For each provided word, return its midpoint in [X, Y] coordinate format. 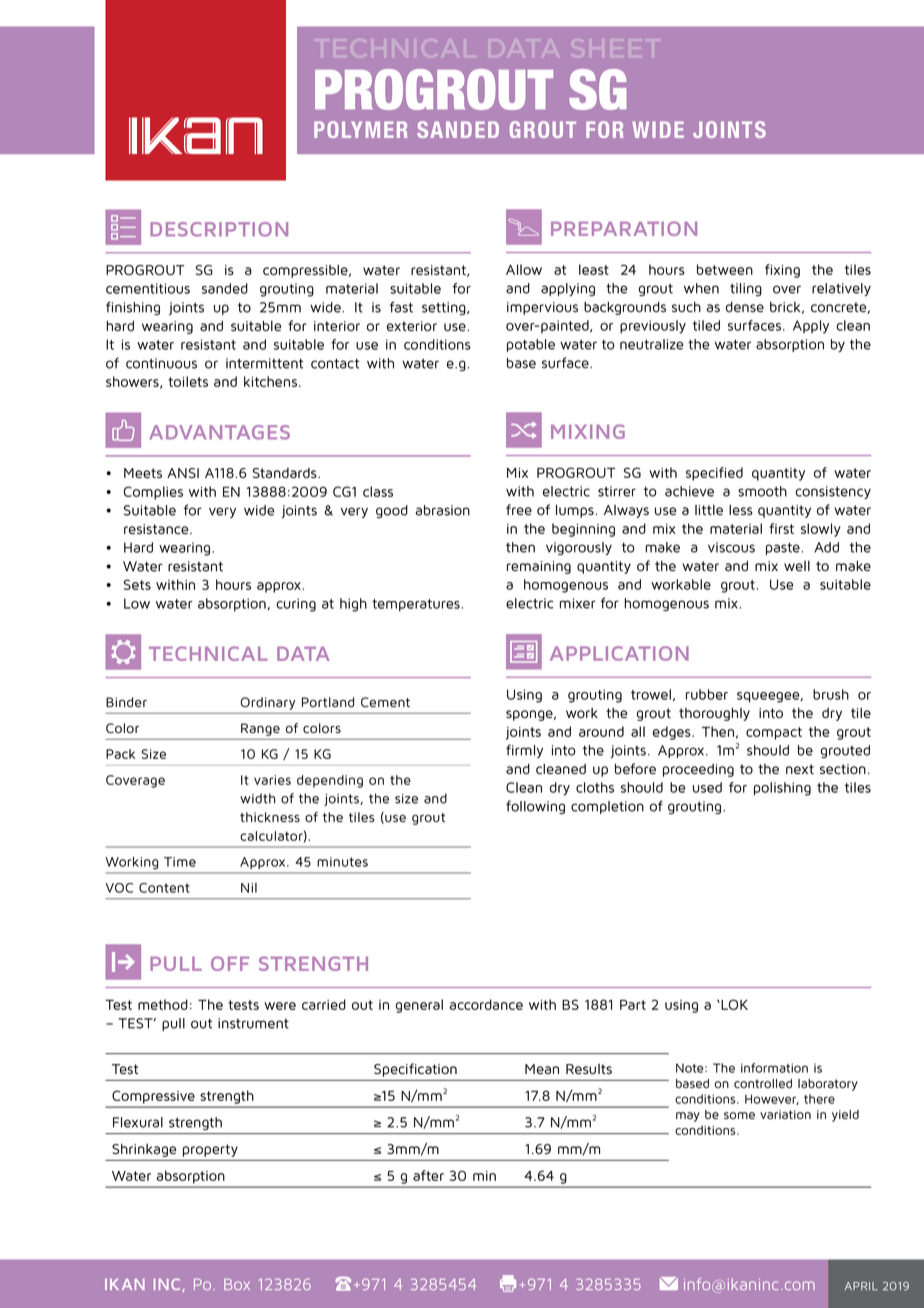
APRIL [861, 1286]
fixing [782, 271]
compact [774, 733]
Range [260, 729]
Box [237, 1284]
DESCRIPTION [219, 229]
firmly [524, 751]
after [428, 1175]
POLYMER [360, 129]
